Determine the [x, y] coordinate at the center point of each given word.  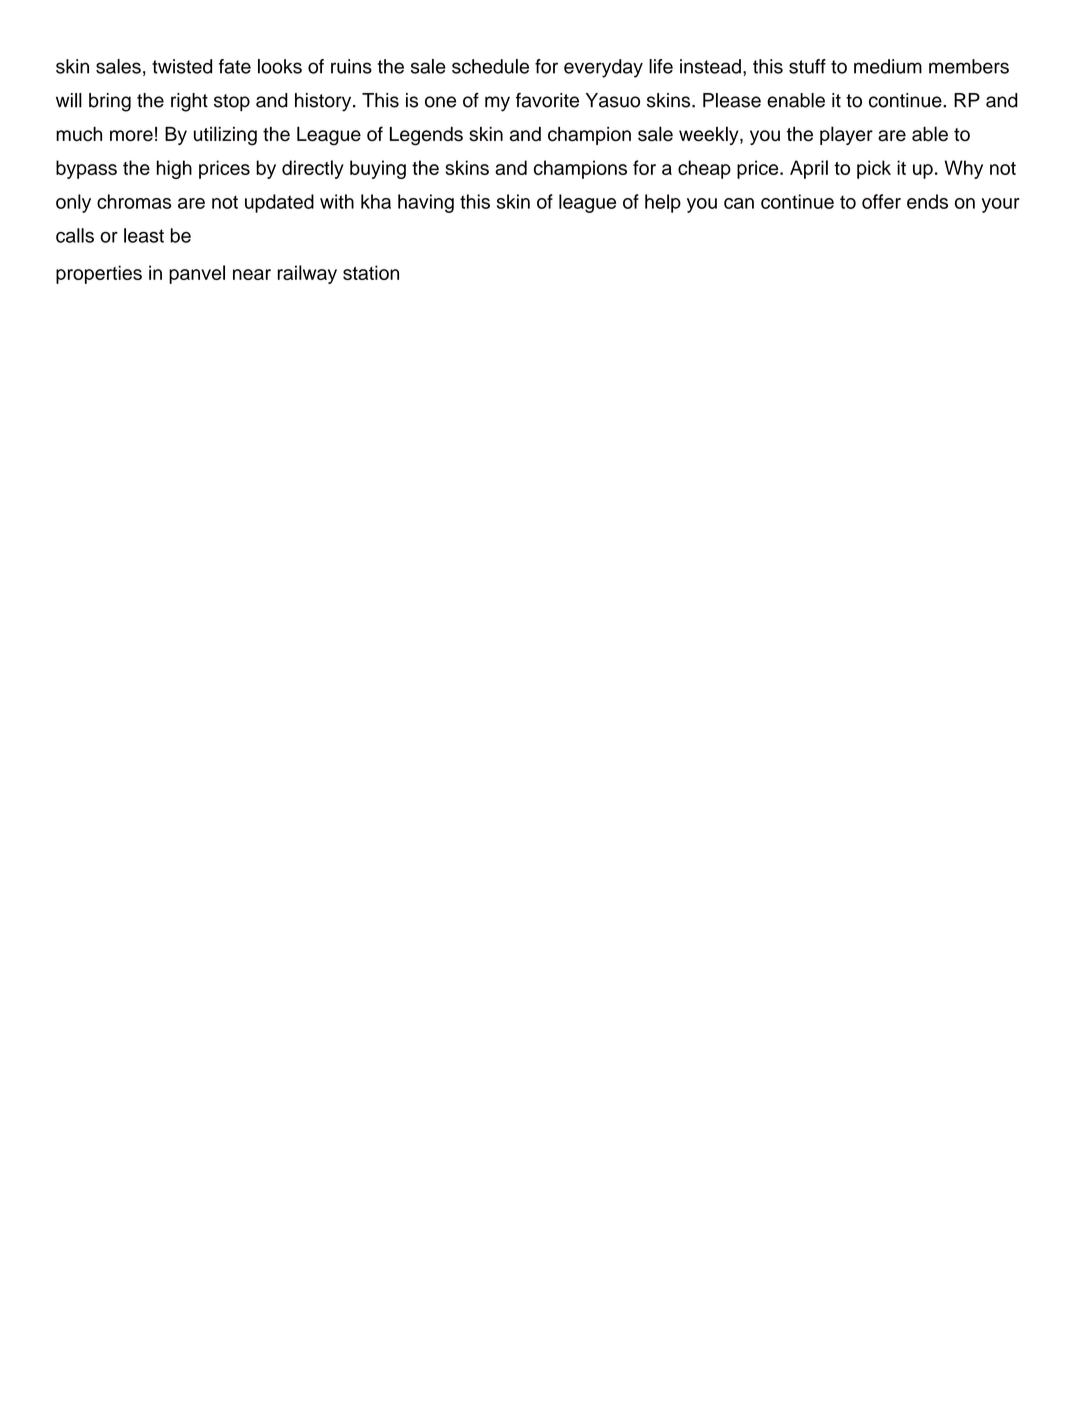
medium [888, 66]
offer [881, 201]
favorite [547, 100]
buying [378, 169]
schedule [490, 66]
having [426, 203]
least [144, 235]
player [846, 135]
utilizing [225, 136]
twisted [182, 66]
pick [874, 169]
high [174, 169]
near [252, 274]
